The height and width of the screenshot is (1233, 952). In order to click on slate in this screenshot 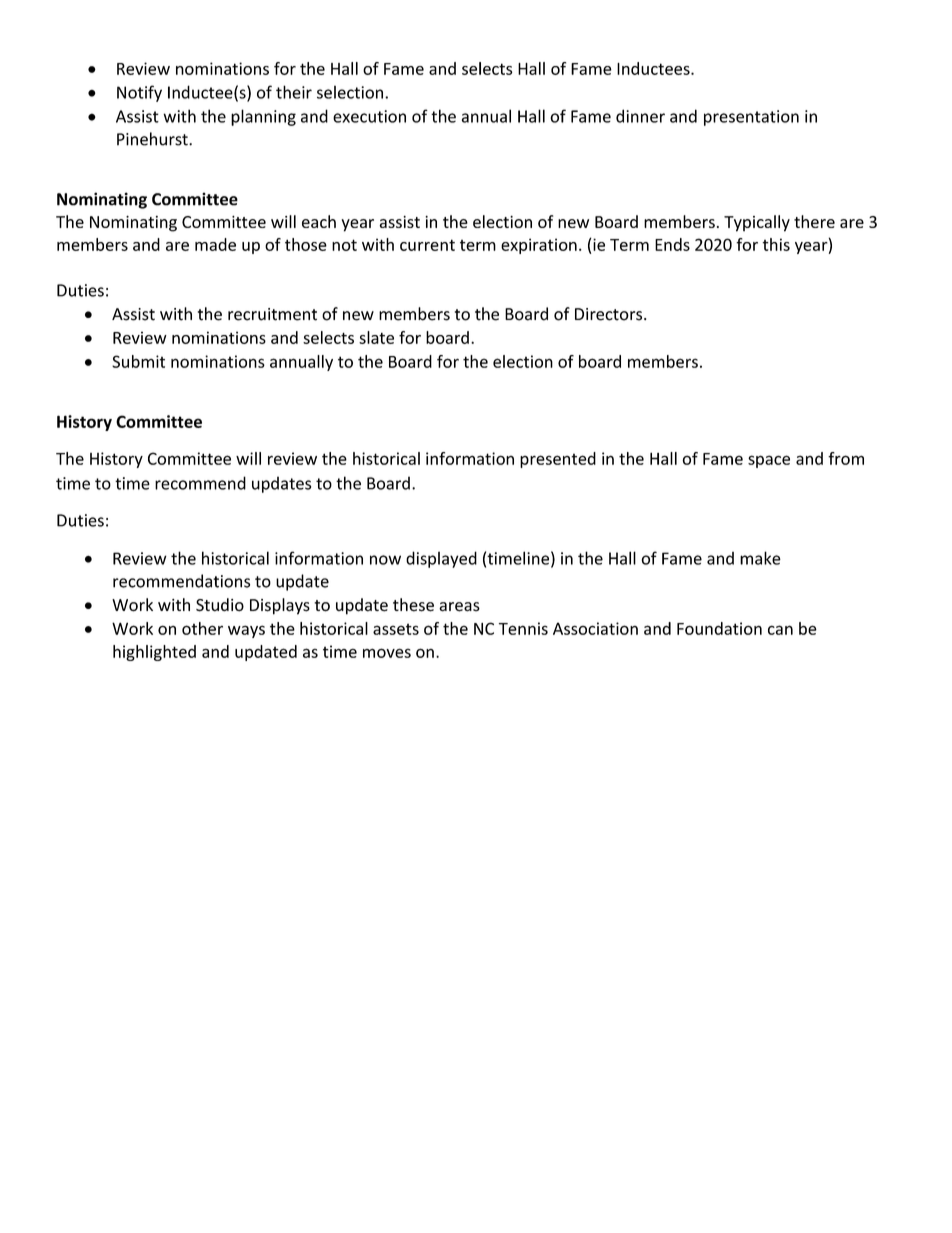, I will do `click(376, 337)`.
